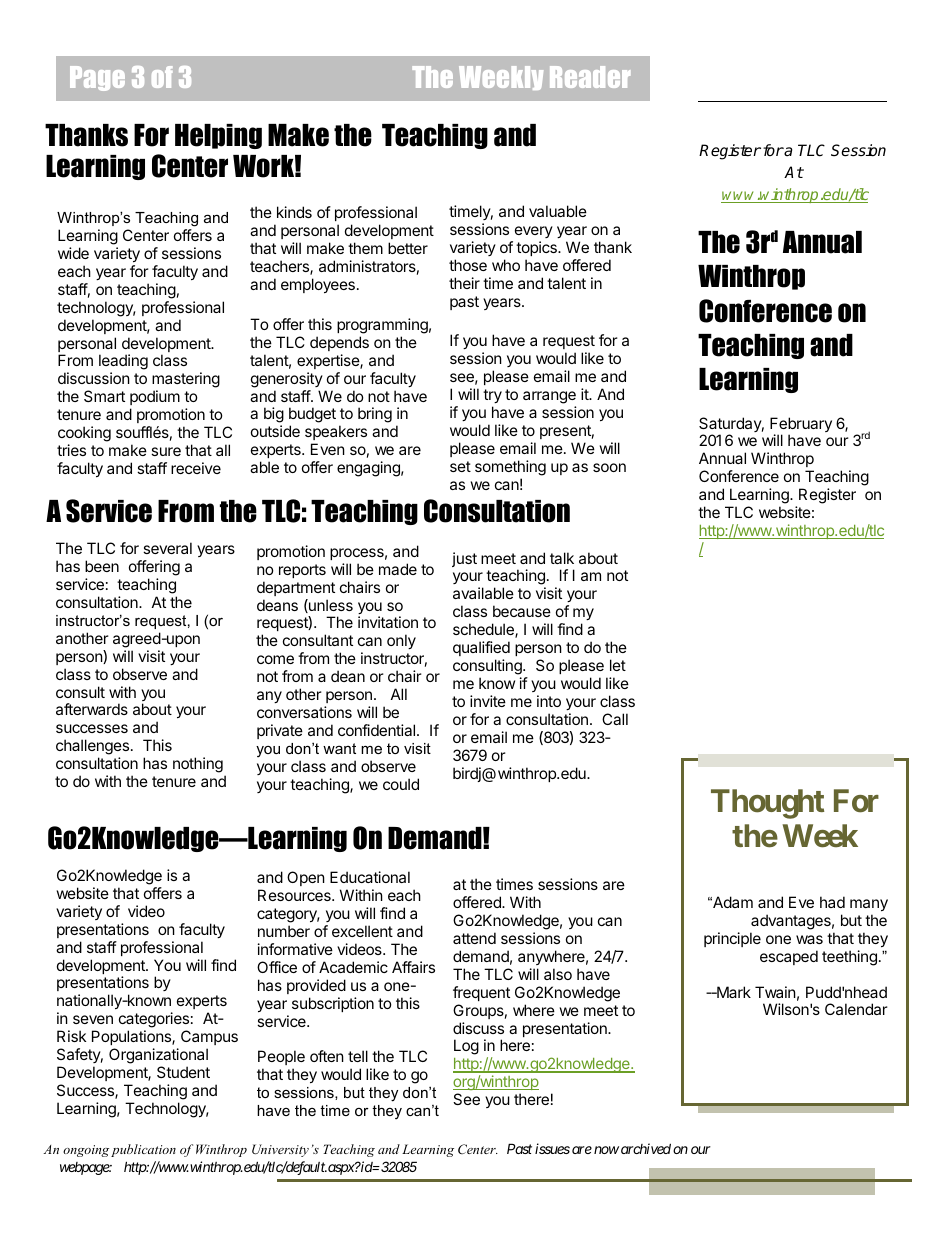 This image has height=1233, width=952. Describe the element at coordinates (102, 566) in the image. I see `been` at that location.
